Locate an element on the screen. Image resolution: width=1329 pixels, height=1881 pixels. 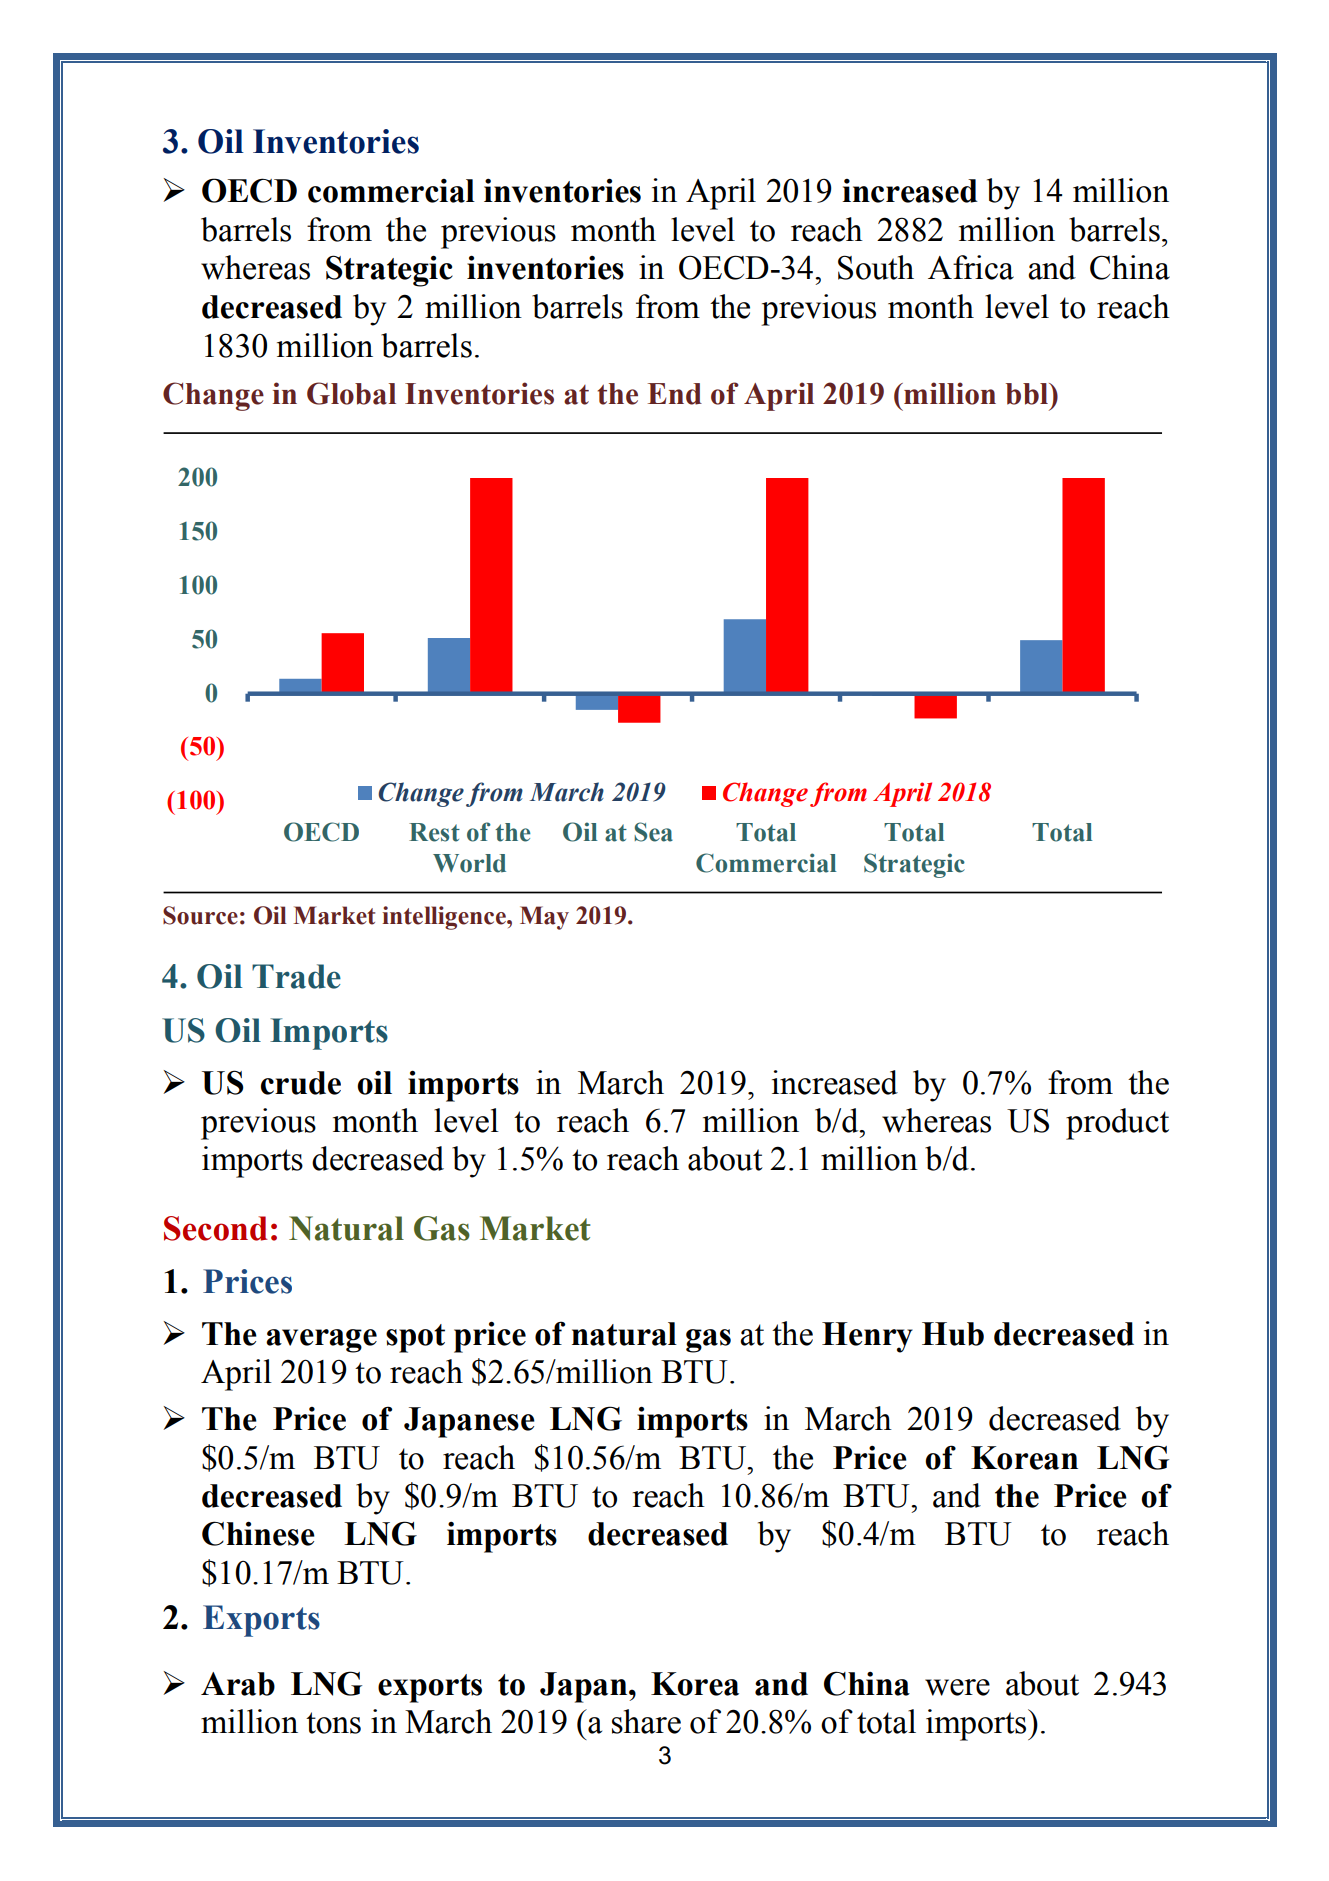
product is located at coordinates (1117, 1124).
